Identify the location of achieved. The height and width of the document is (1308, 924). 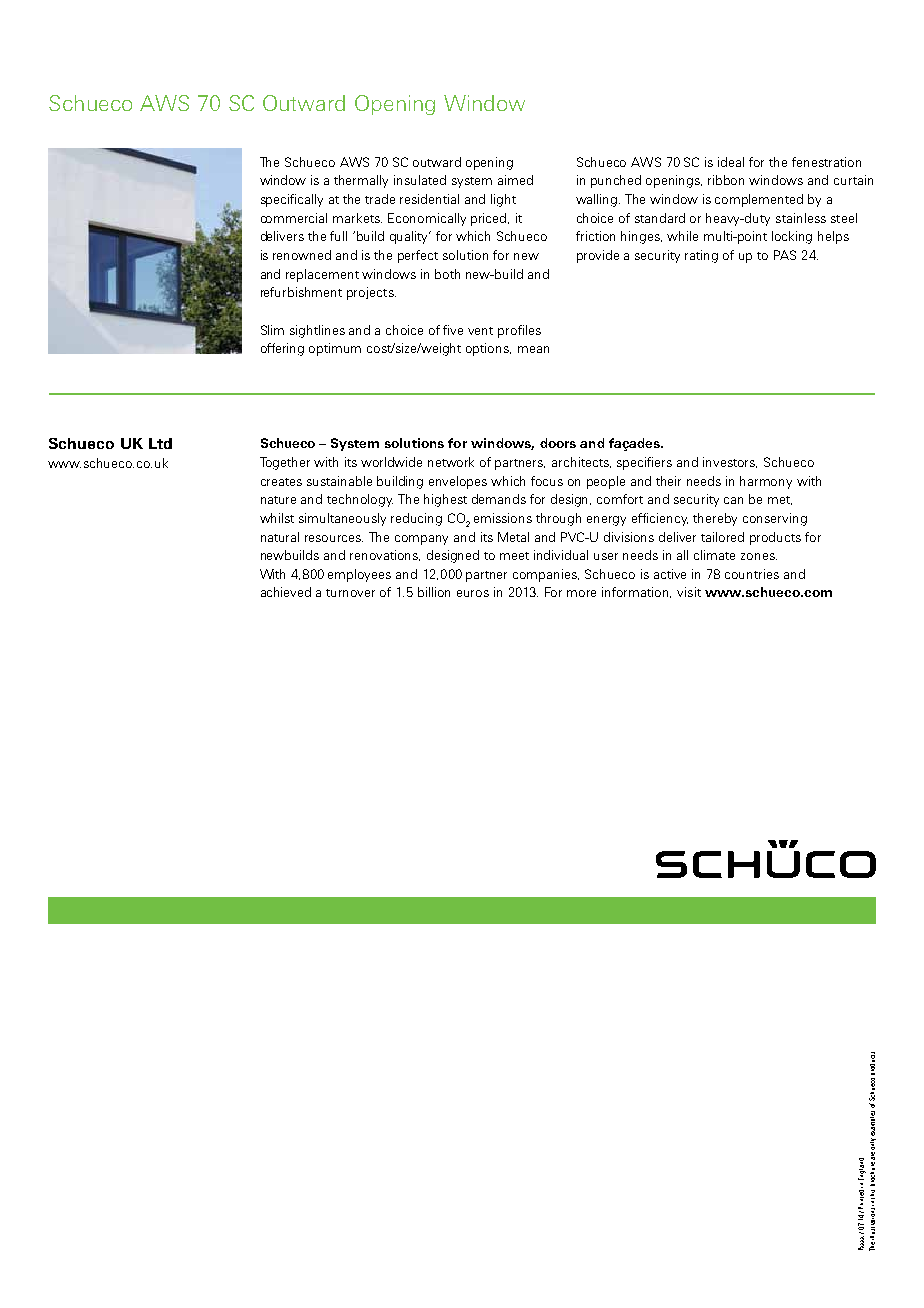
(286, 592).
